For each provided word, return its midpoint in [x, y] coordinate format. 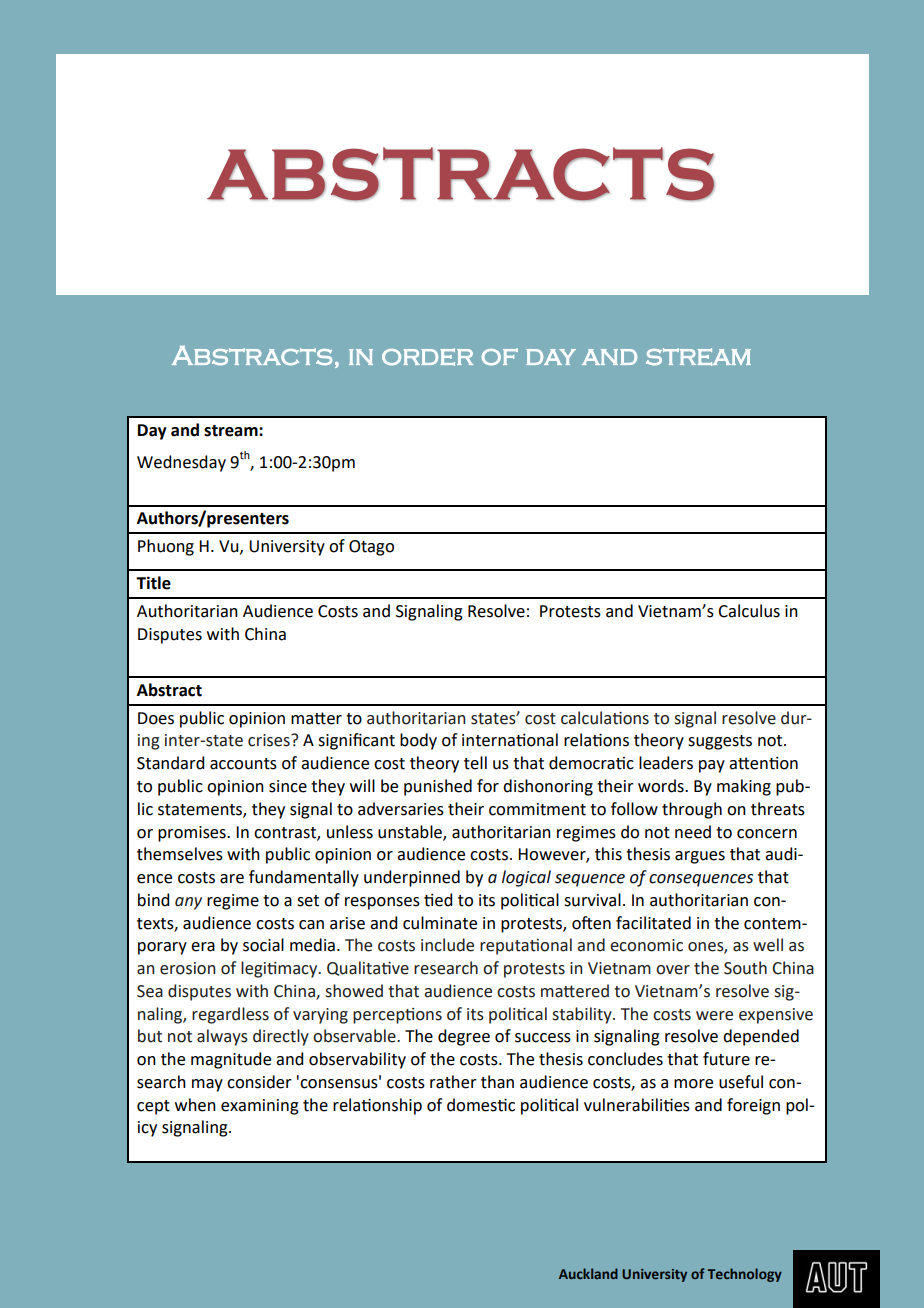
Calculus [749, 611]
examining [260, 1107]
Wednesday [181, 463]
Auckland [588, 1273]
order [427, 357]
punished [438, 787]
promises [193, 834]
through [692, 810]
